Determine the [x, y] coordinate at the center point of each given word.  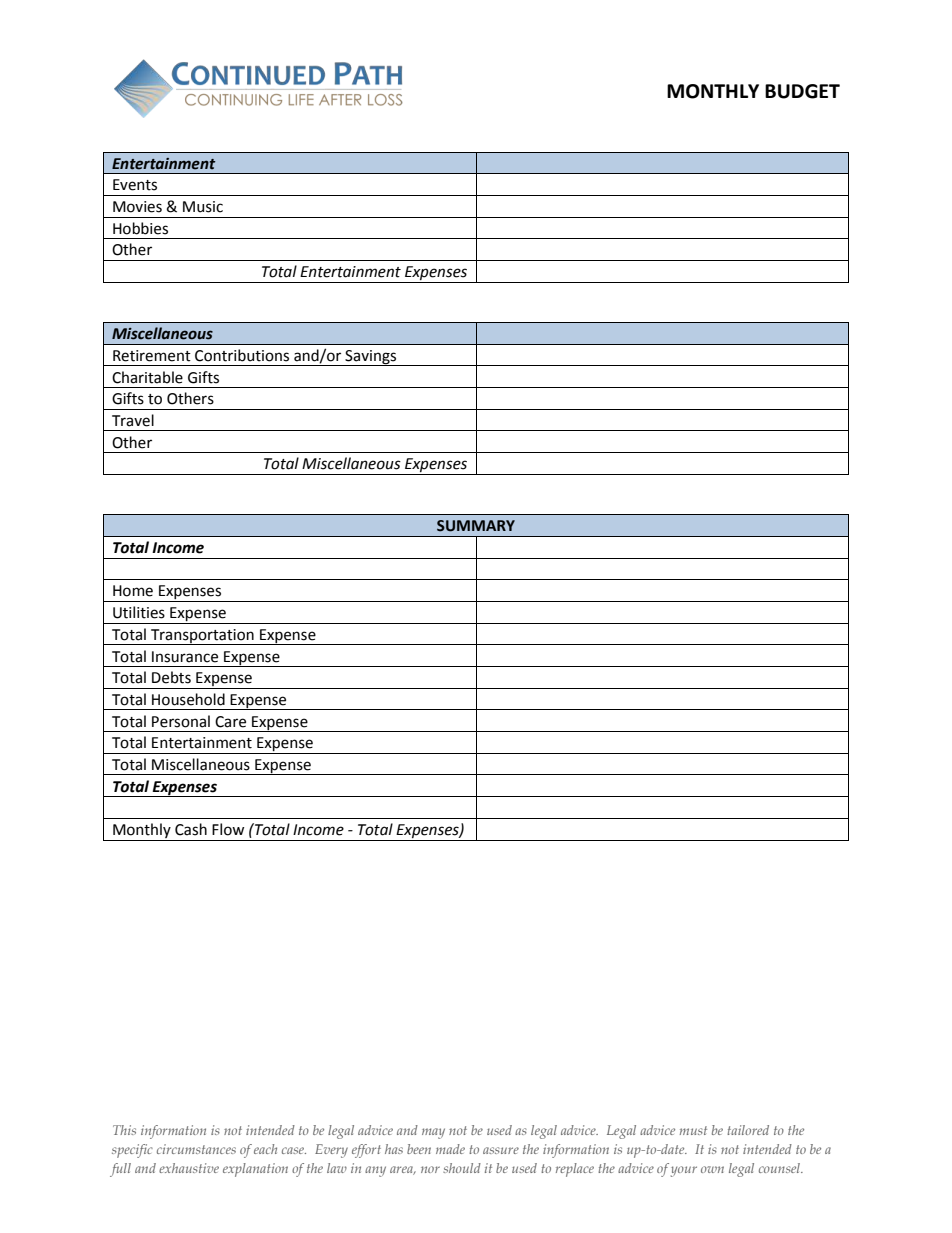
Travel [133, 420]
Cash [191, 829]
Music [203, 207]
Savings [371, 358]
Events [135, 185]
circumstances [196, 1149]
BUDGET [802, 91]
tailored [748, 1130]
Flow [228, 829]
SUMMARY [476, 526]
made [450, 1149]
